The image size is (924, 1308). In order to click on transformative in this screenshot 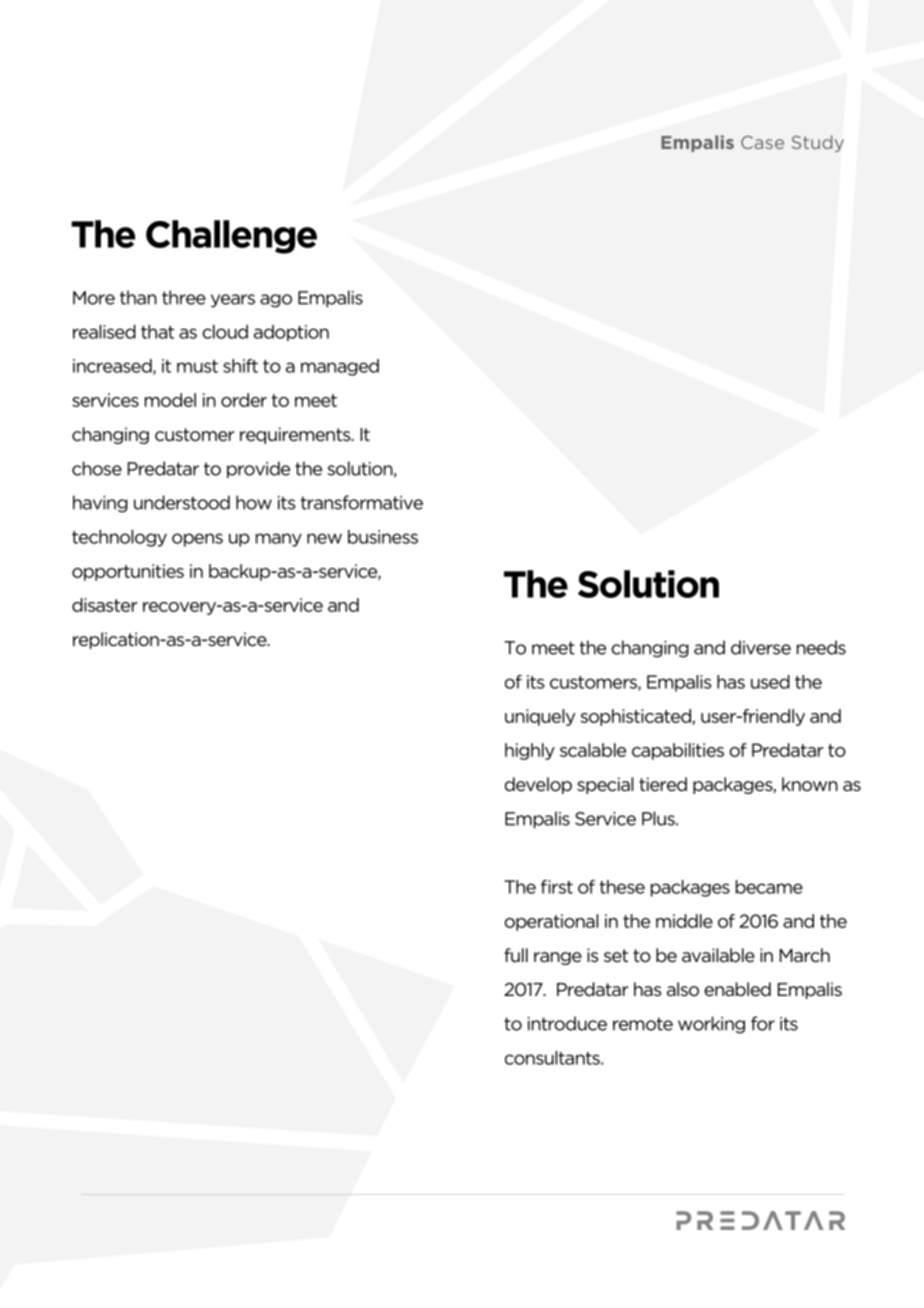, I will do `click(361, 502)`.
